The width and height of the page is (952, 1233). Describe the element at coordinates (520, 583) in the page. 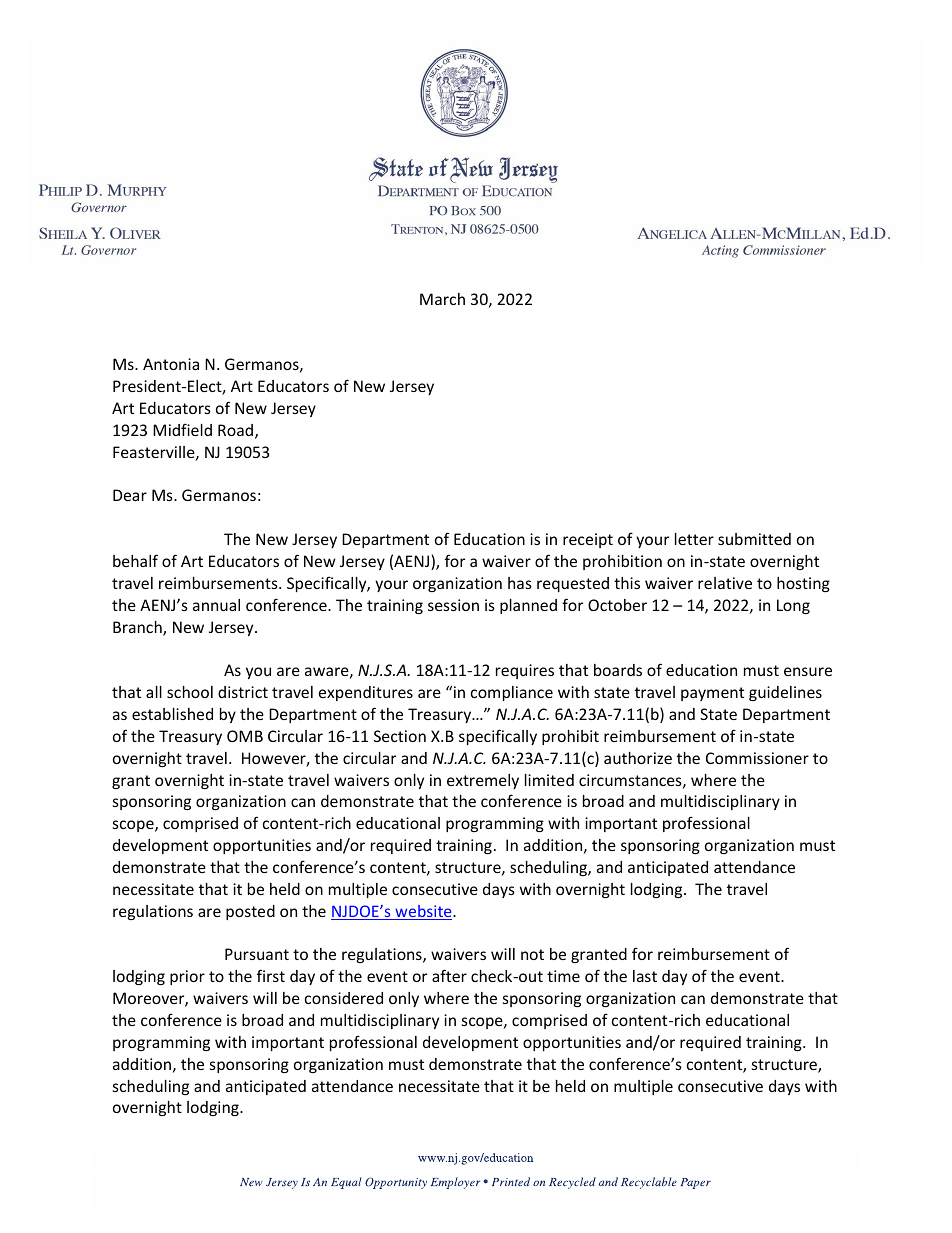

I see `has` at that location.
